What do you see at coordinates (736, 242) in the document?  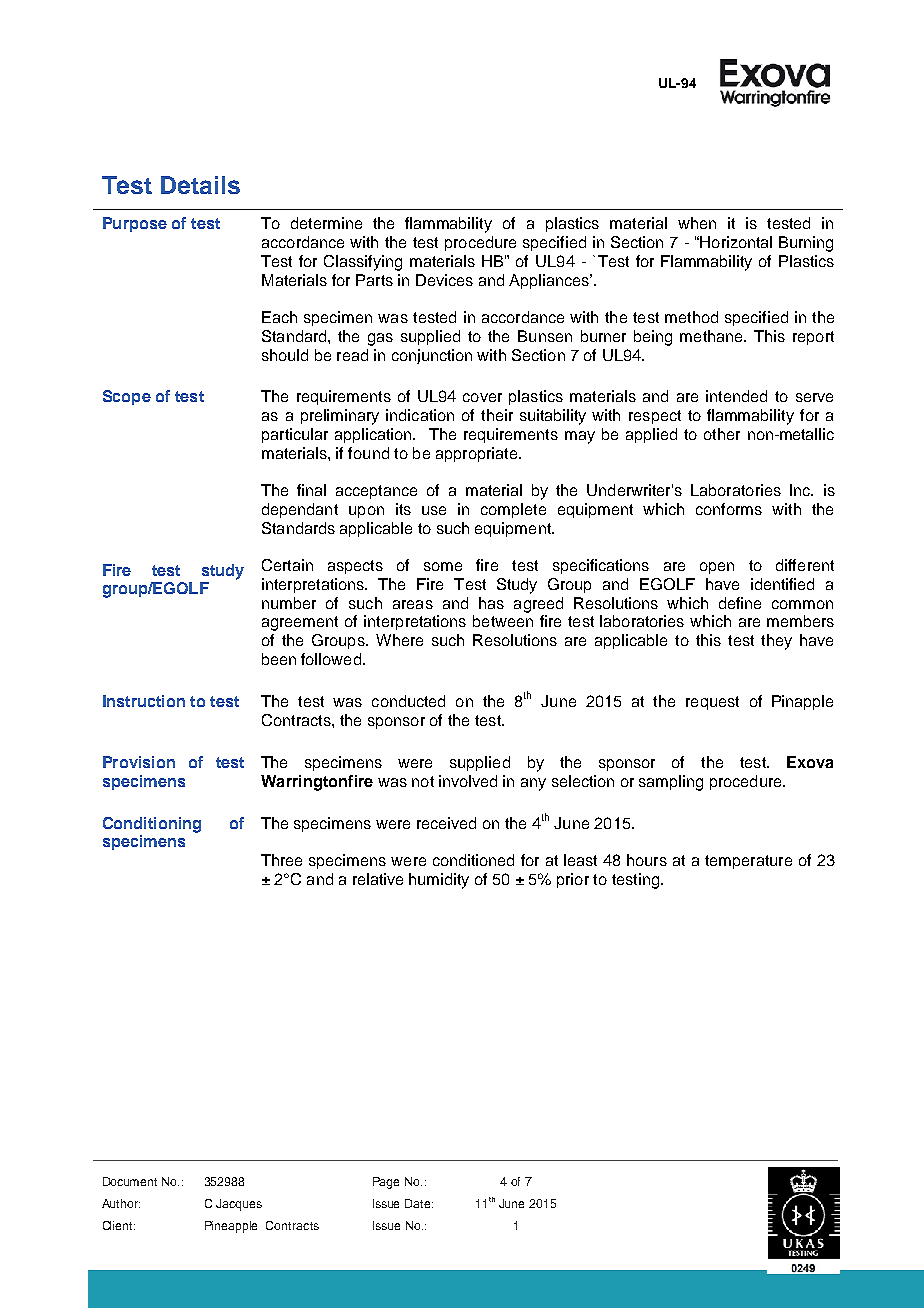 I see `Horizontal` at bounding box center [736, 242].
